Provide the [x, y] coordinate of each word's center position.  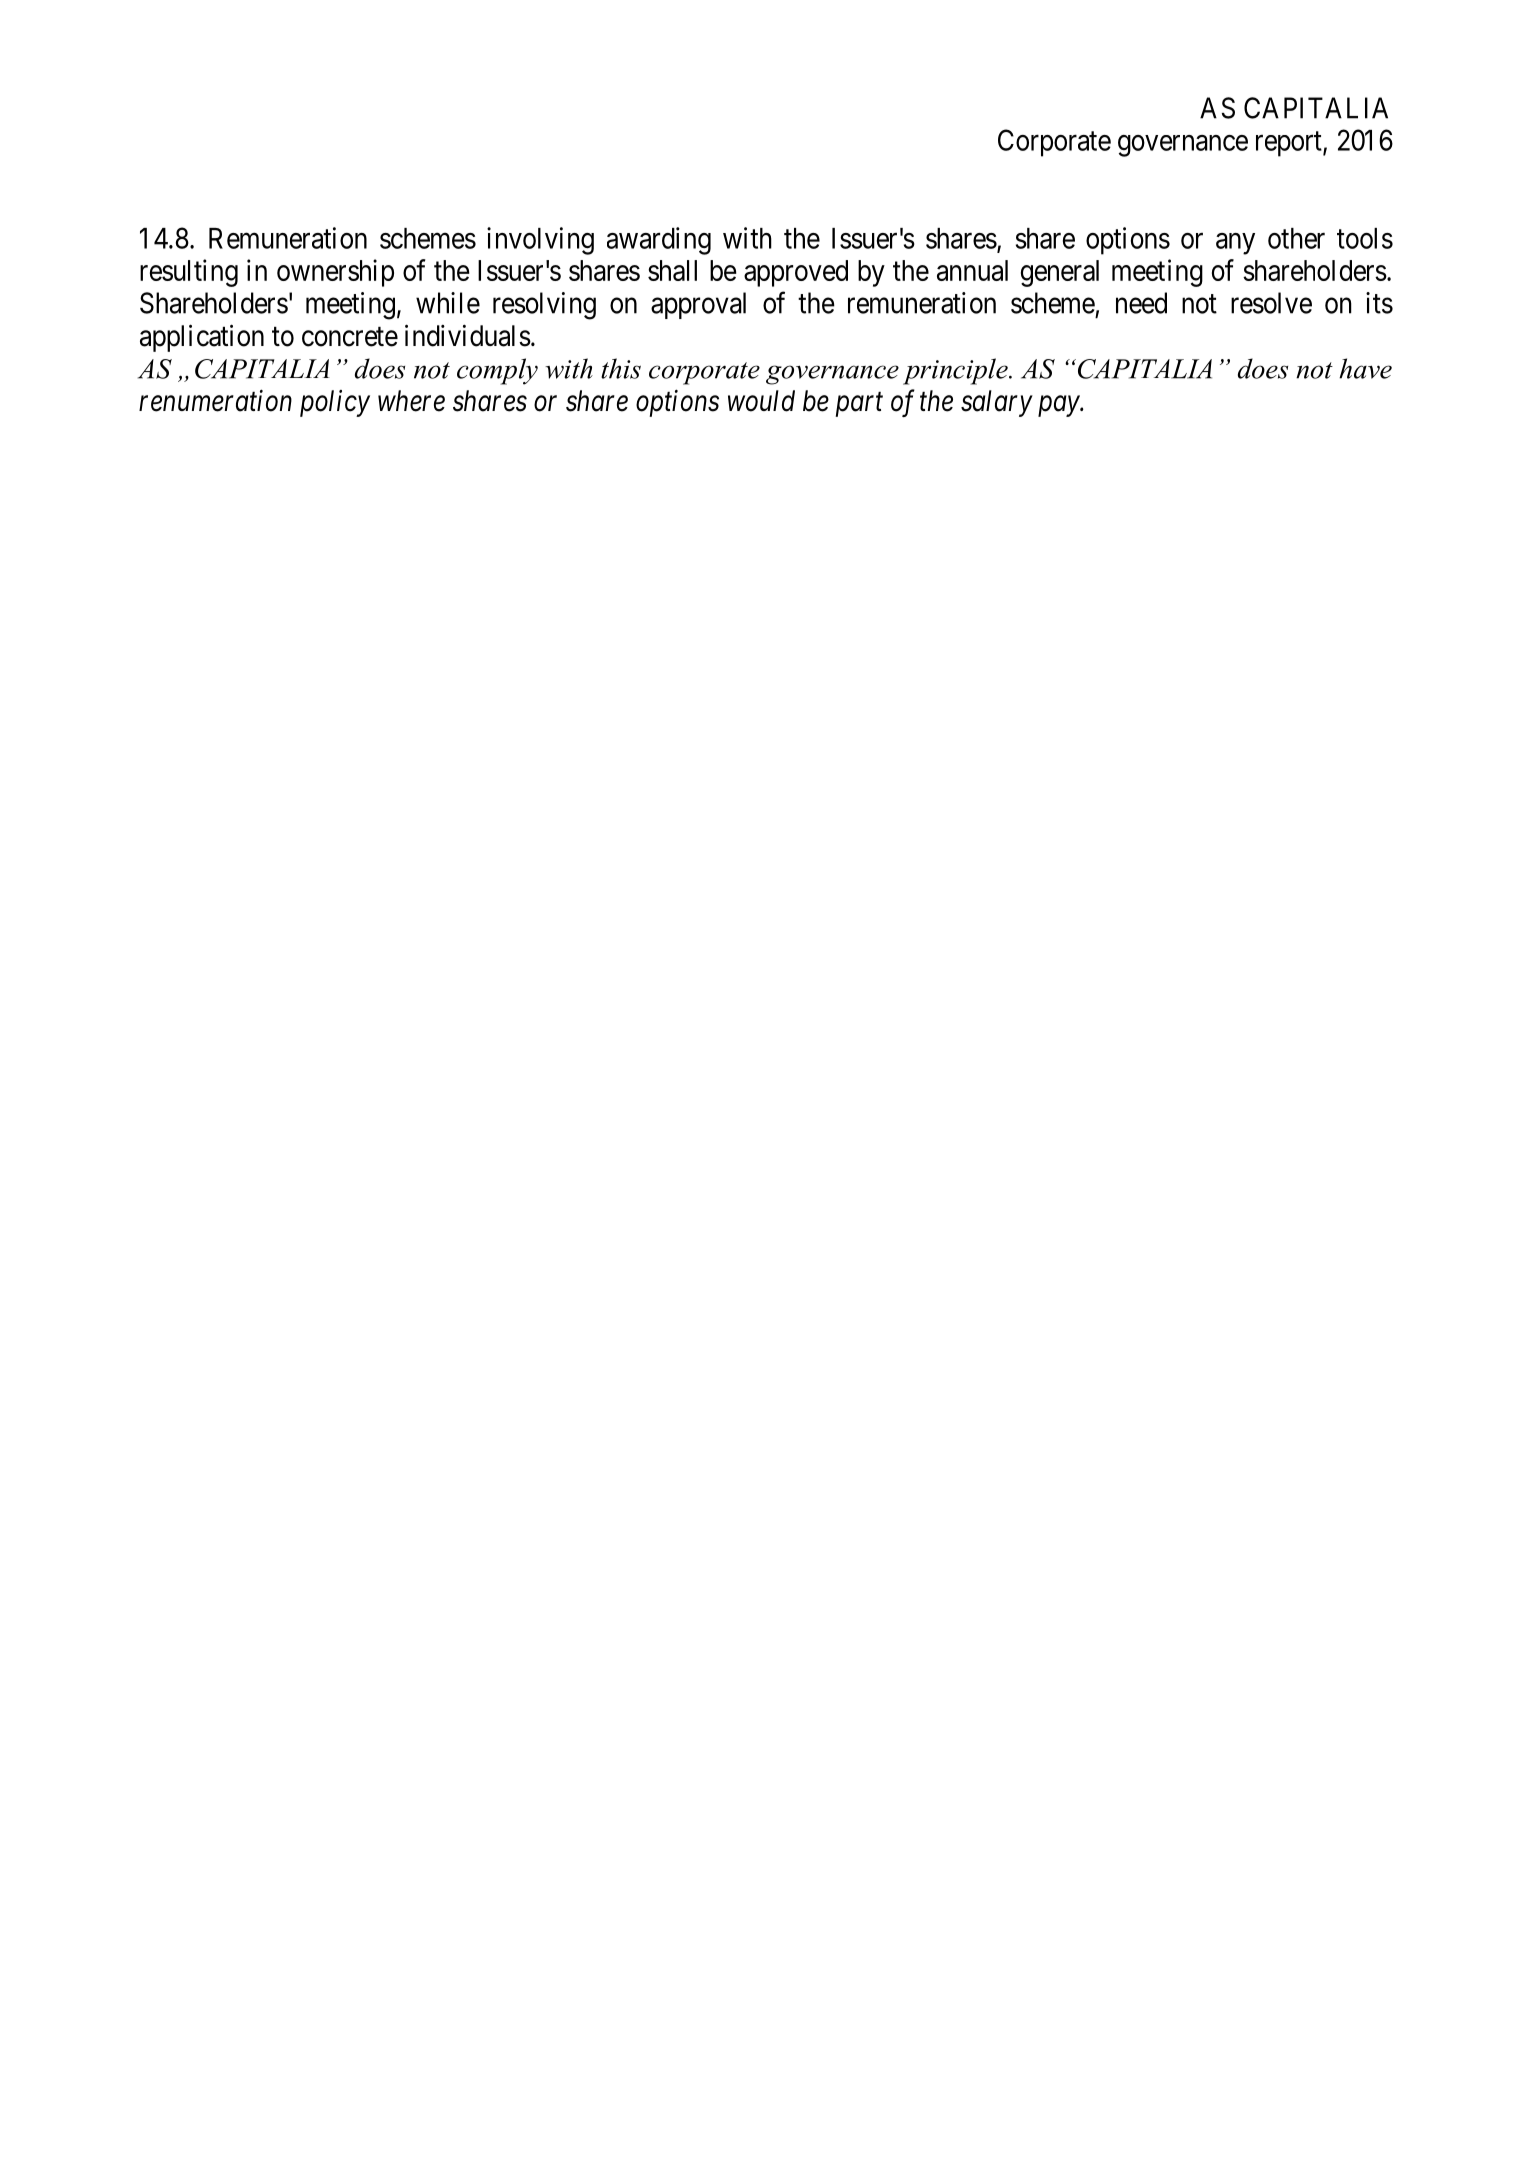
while [448, 303]
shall [672, 270]
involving [540, 241]
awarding [659, 241]
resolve [1271, 303]
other [1296, 238]
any [1235, 244]
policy [335, 403]
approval [698, 305]
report [1290, 144]
